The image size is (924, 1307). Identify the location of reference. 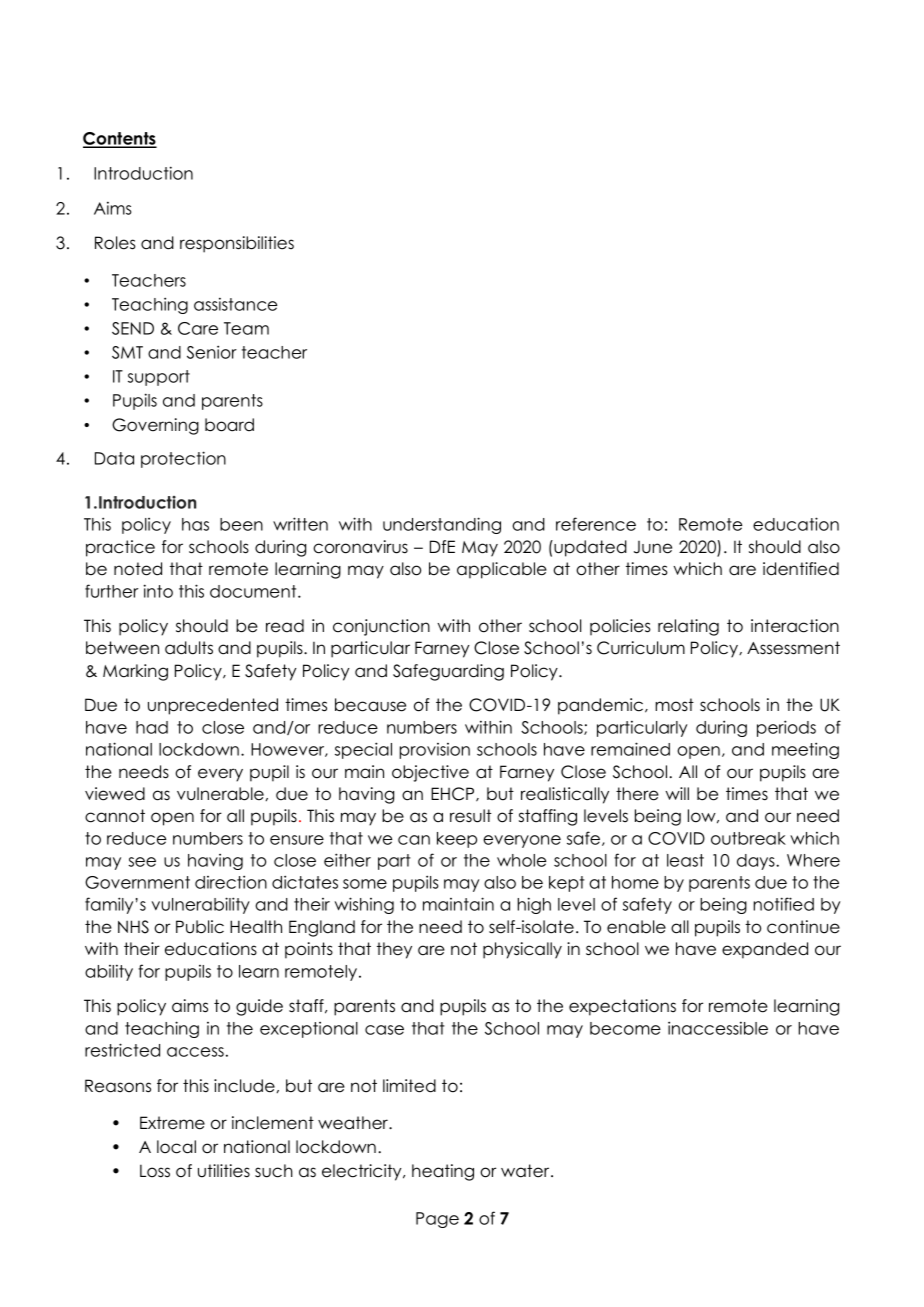
(596, 524).
